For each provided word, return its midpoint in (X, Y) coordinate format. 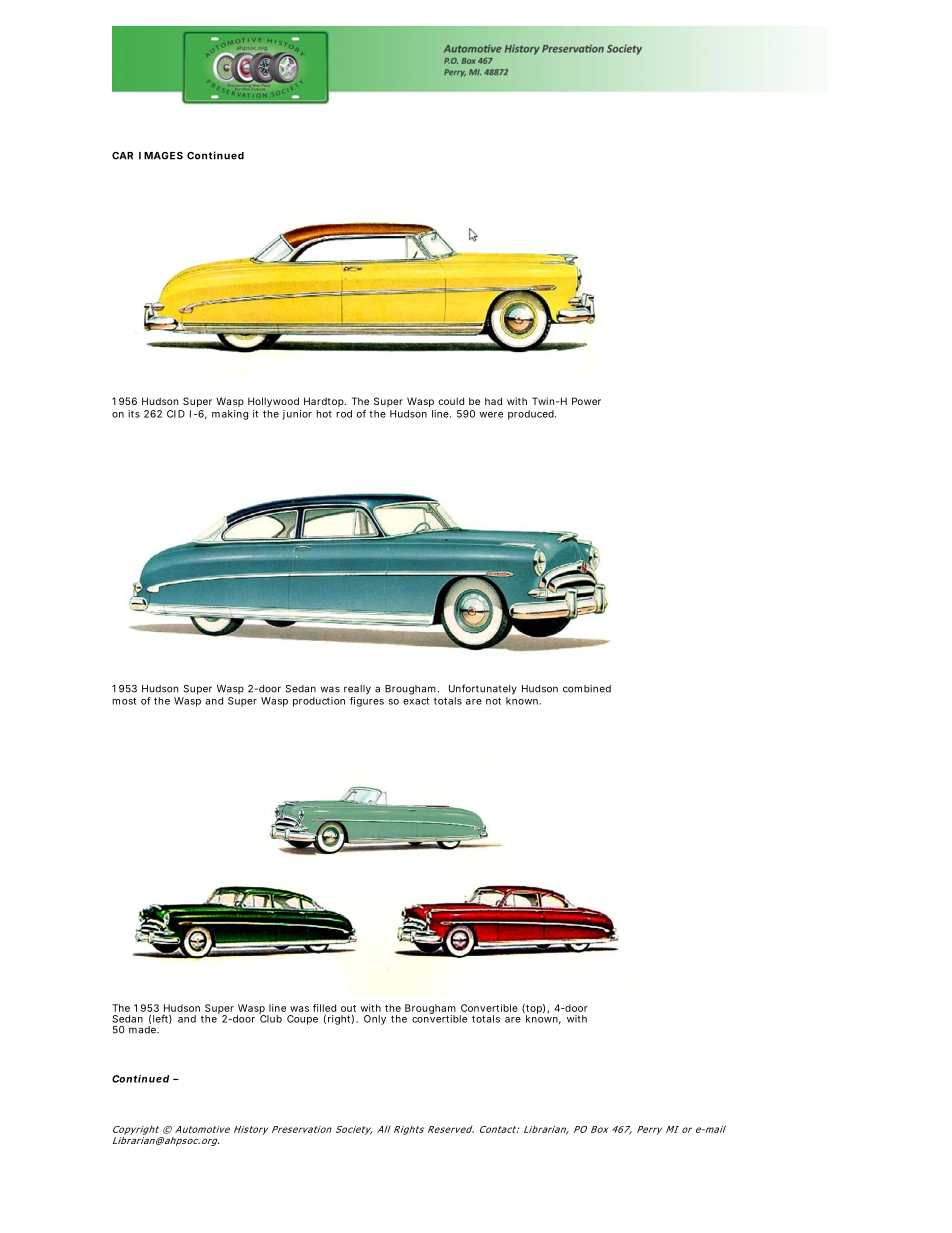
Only (375, 1020)
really (357, 690)
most (124, 701)
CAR (122, 156)
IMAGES (161, 156)
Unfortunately (483, 689)
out (348, 1008)
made (144, 1030)
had (493, 401)
